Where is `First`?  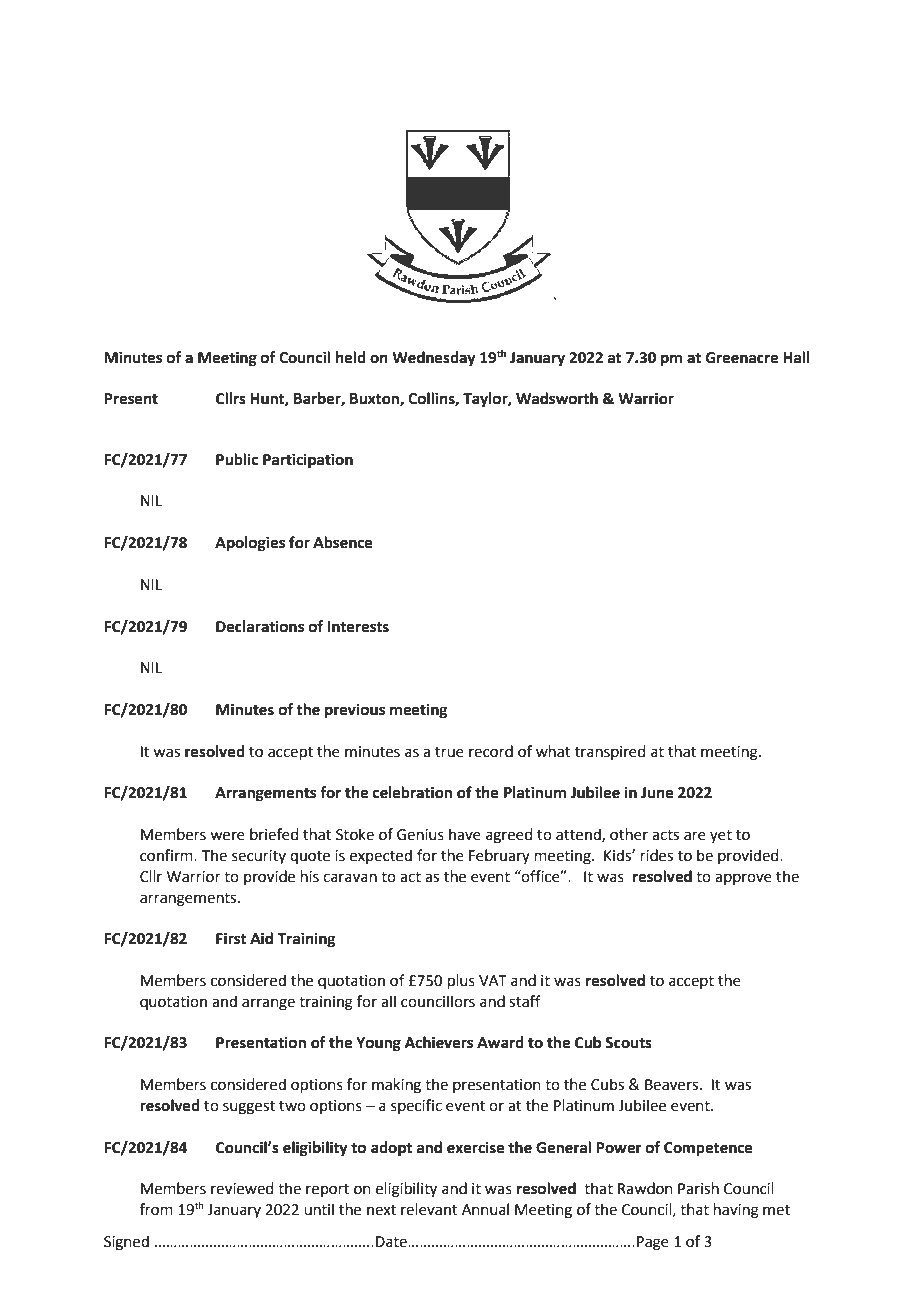 First is located at coordinates (231, 938).
